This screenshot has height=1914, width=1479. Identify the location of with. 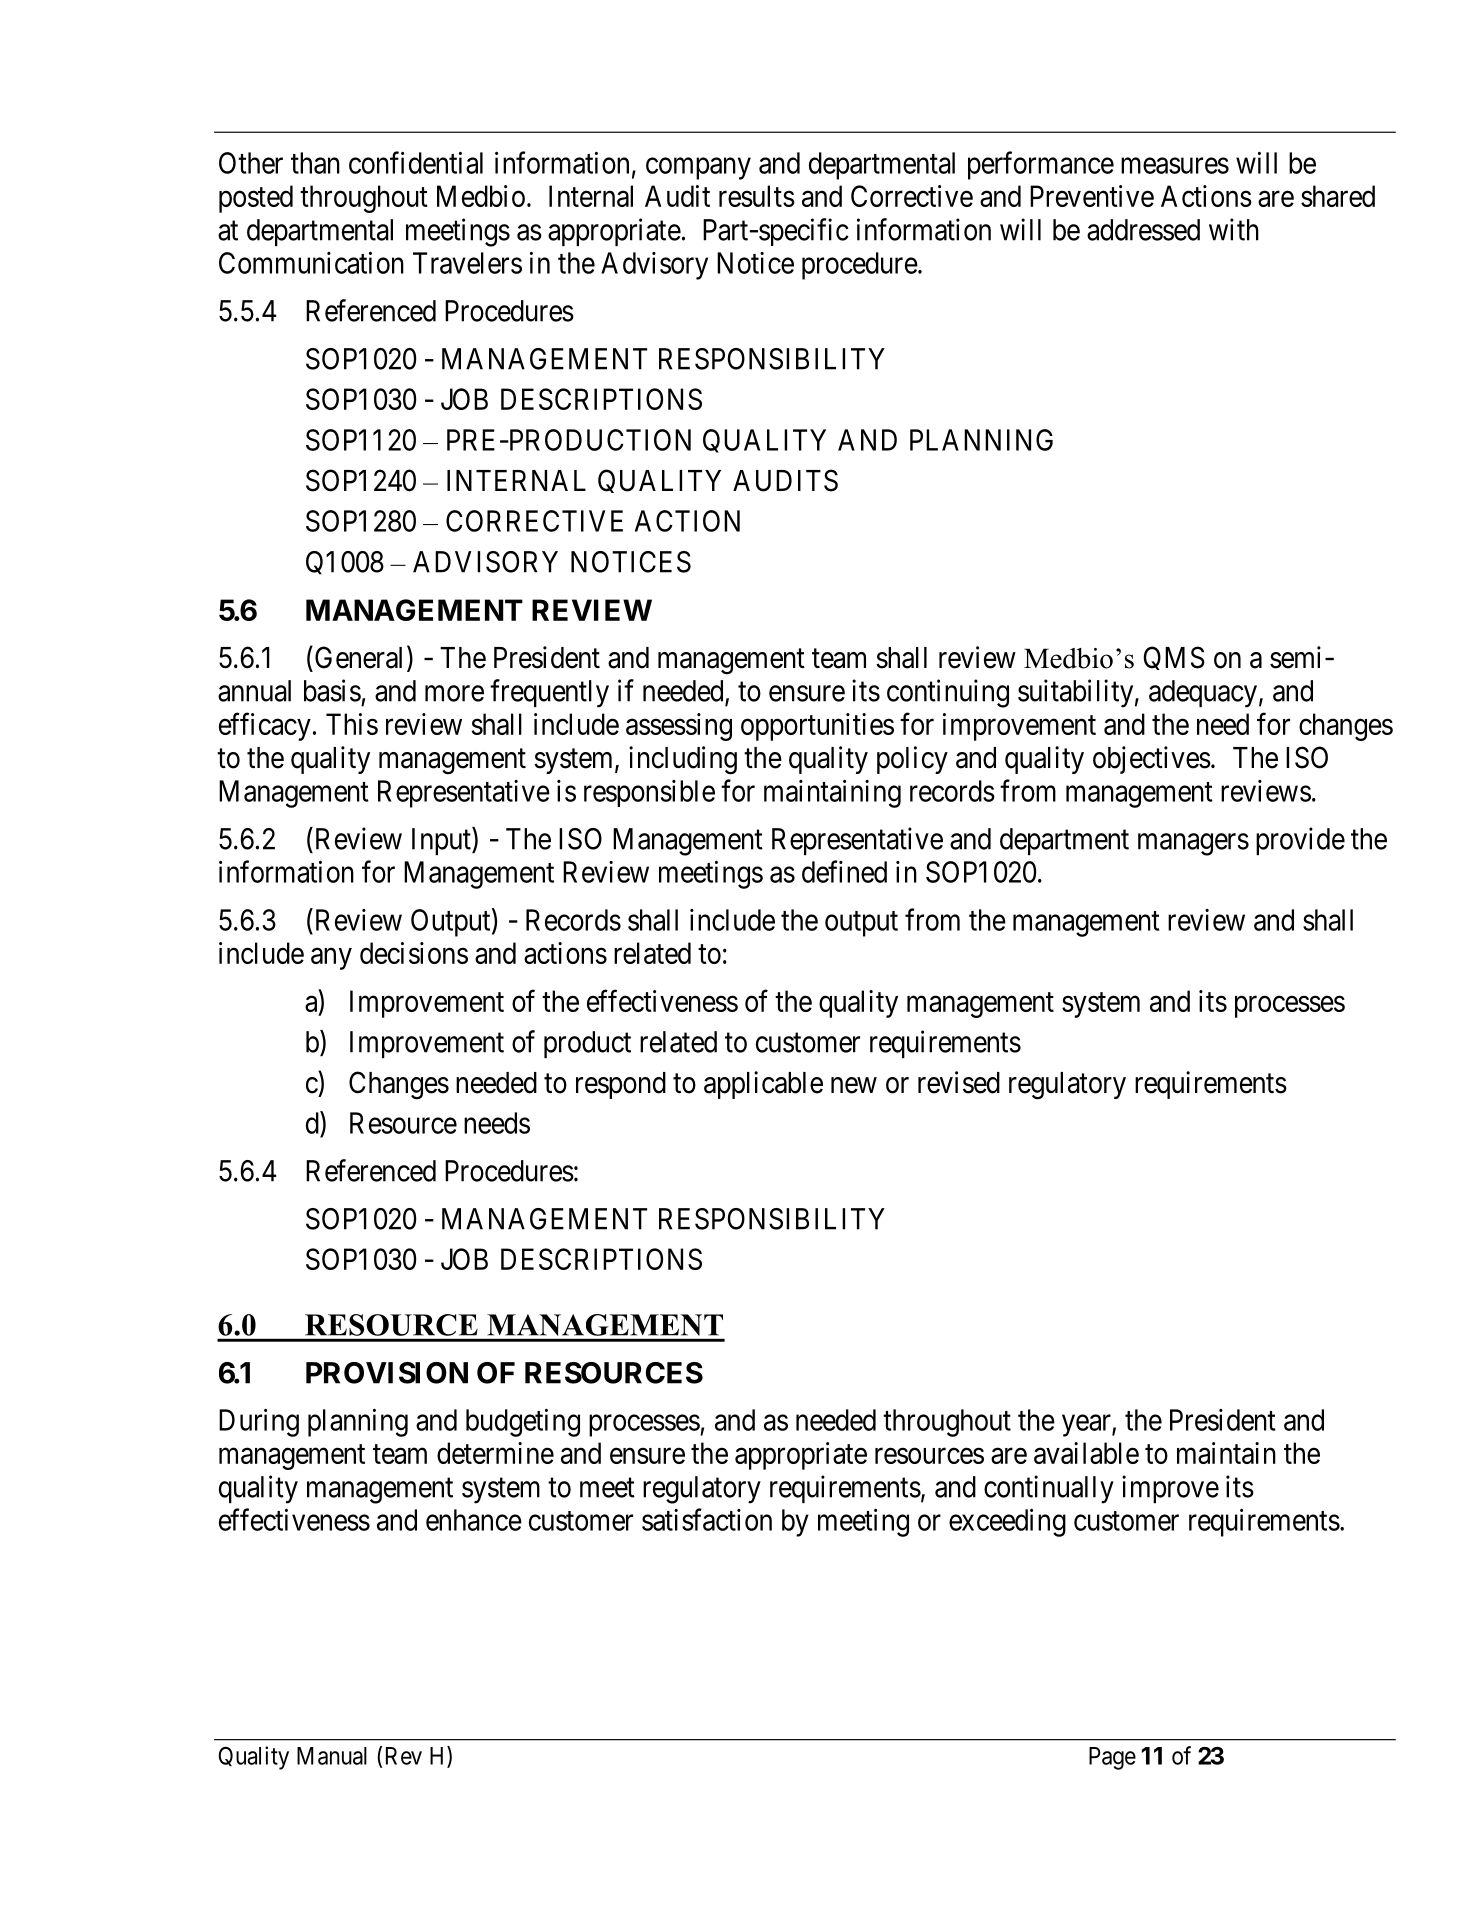
(1234, 229).
